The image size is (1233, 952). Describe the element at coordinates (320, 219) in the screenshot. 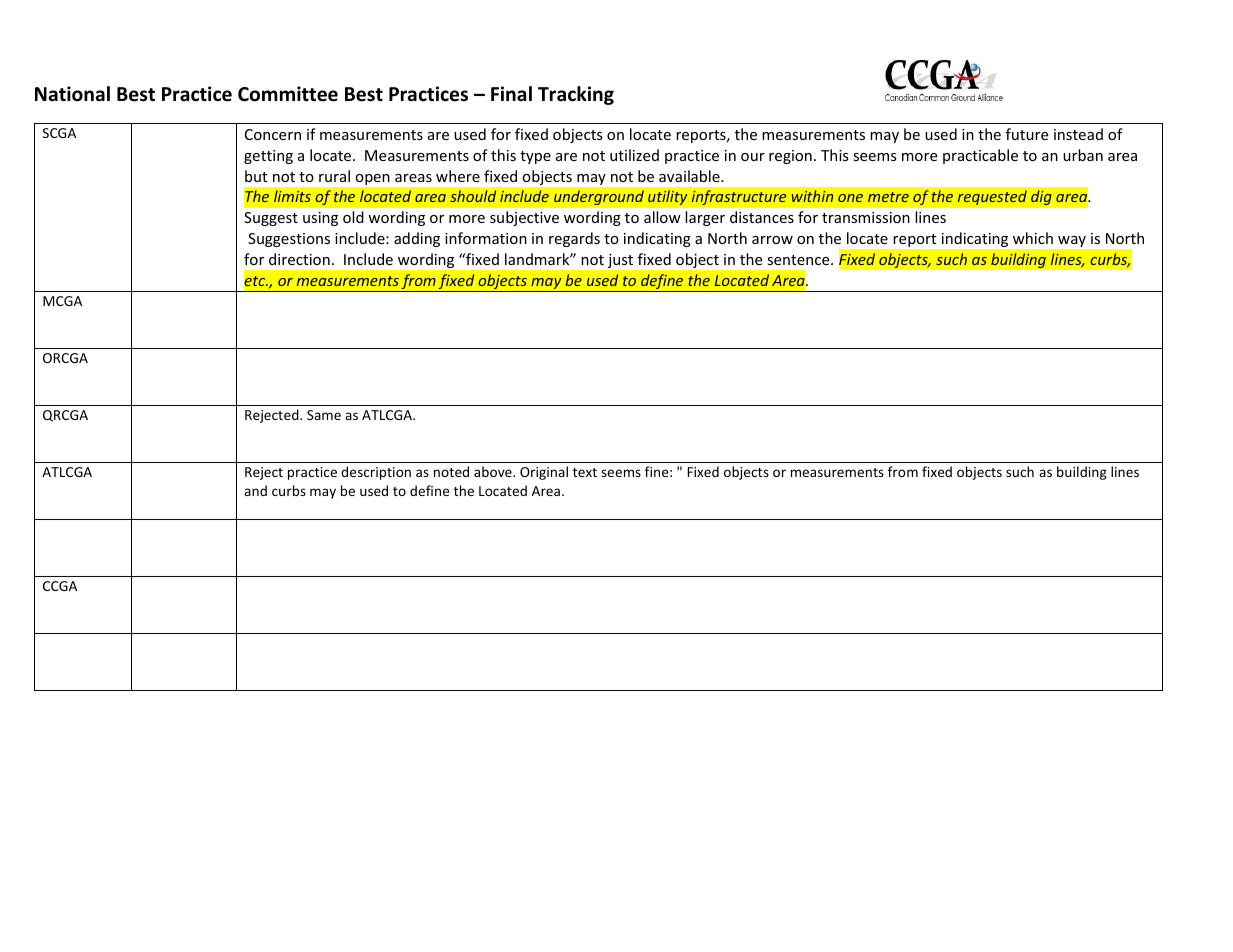

I see `using` at that location.
